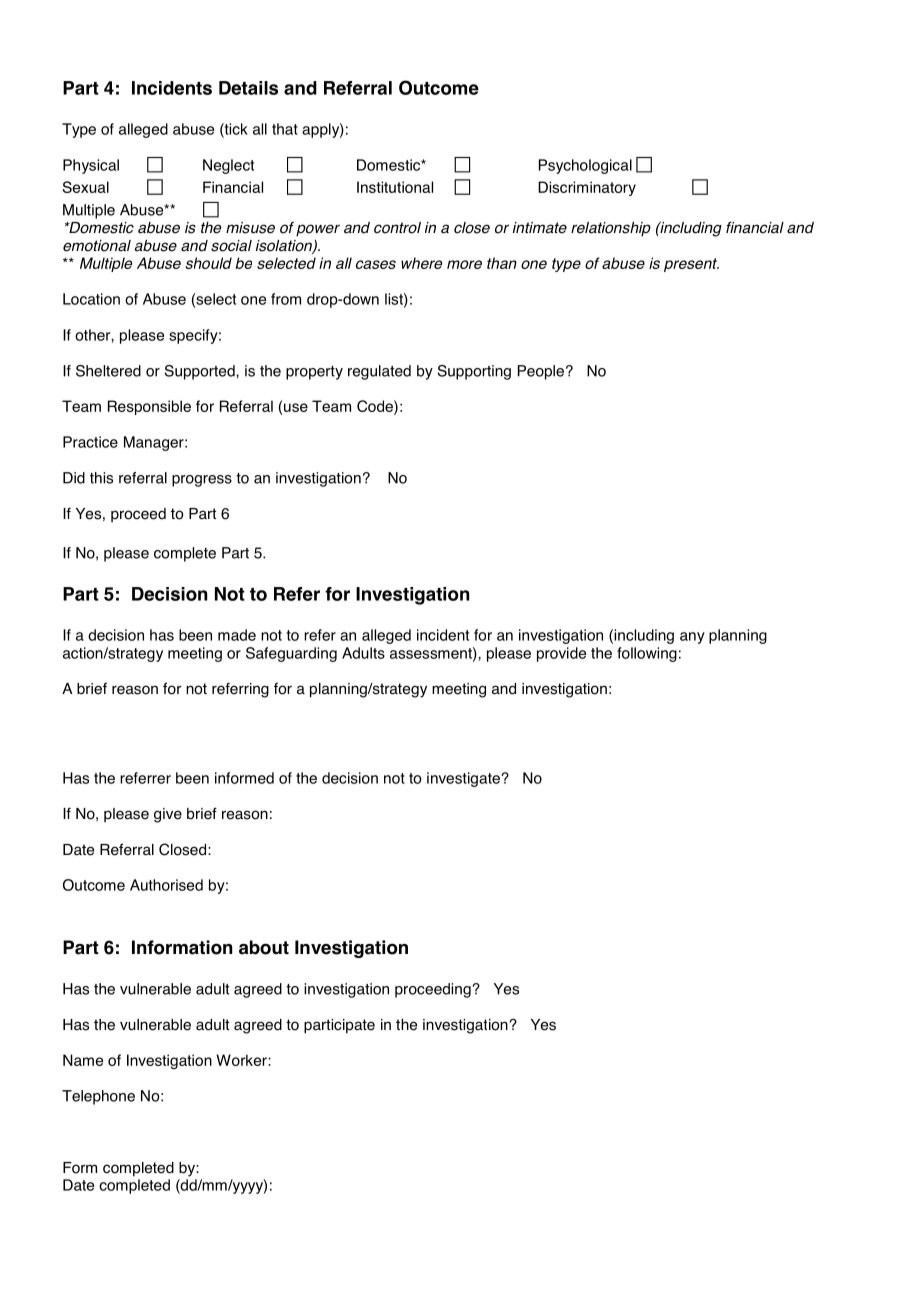 This screenshot has width=924, height=1308. I want to click on Physical, so click(91, 166).
